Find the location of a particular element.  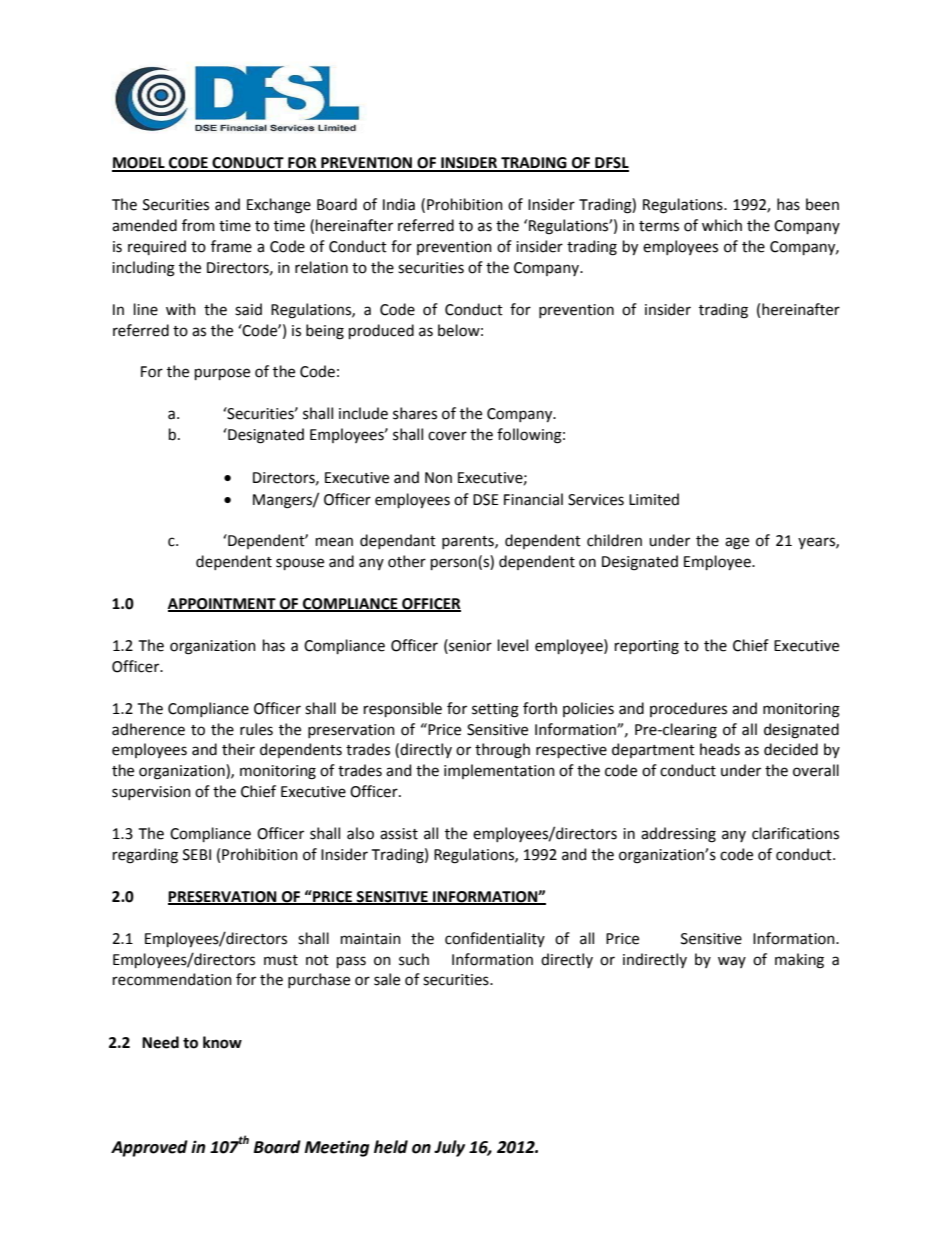

SEBI is located at coordinates (197, 855).
